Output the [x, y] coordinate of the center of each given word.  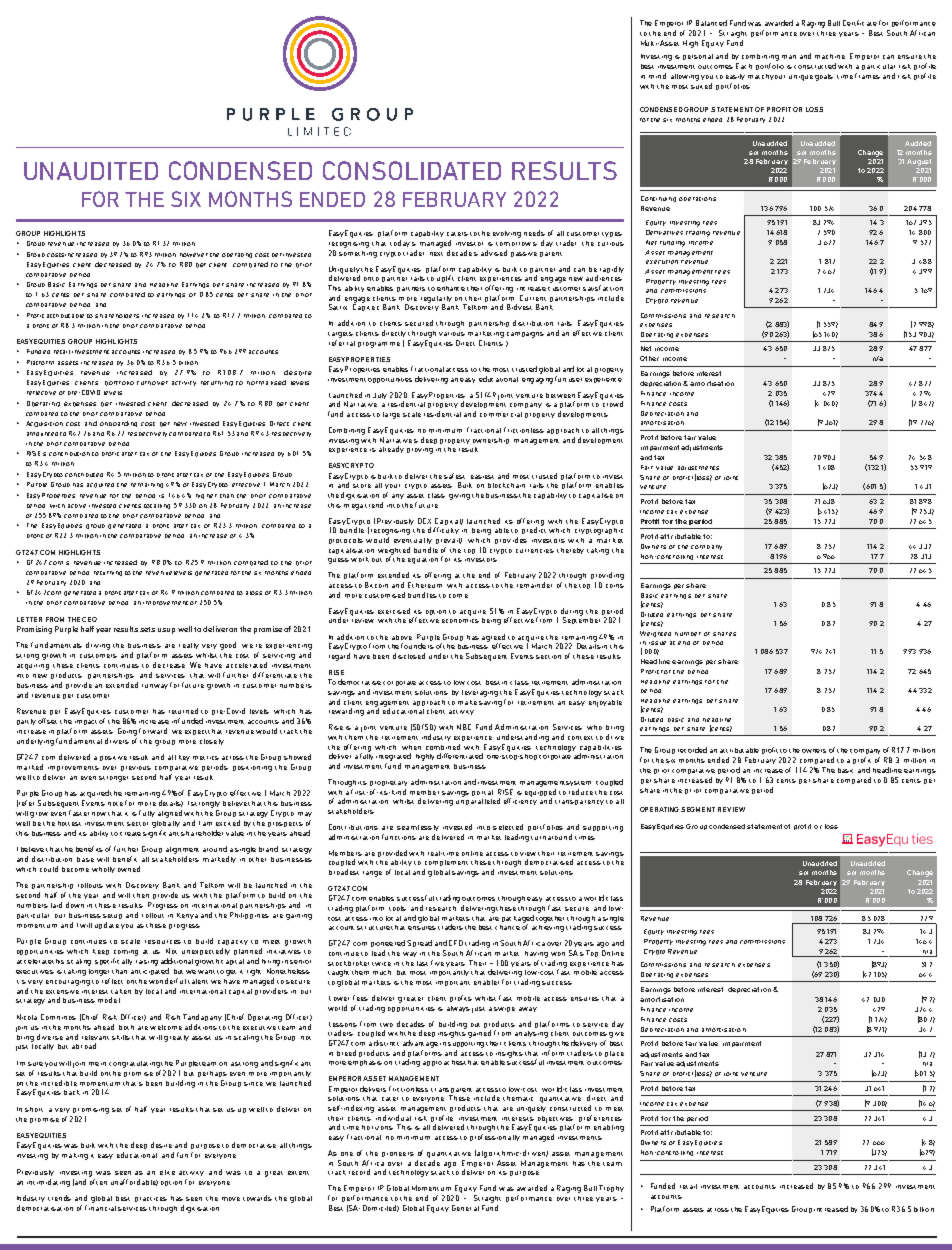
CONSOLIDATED [412, 170]
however [194, 255]
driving [98, 646]
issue [657, 643]
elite [167, 1172]
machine [830, 56]
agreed [493, 639]
